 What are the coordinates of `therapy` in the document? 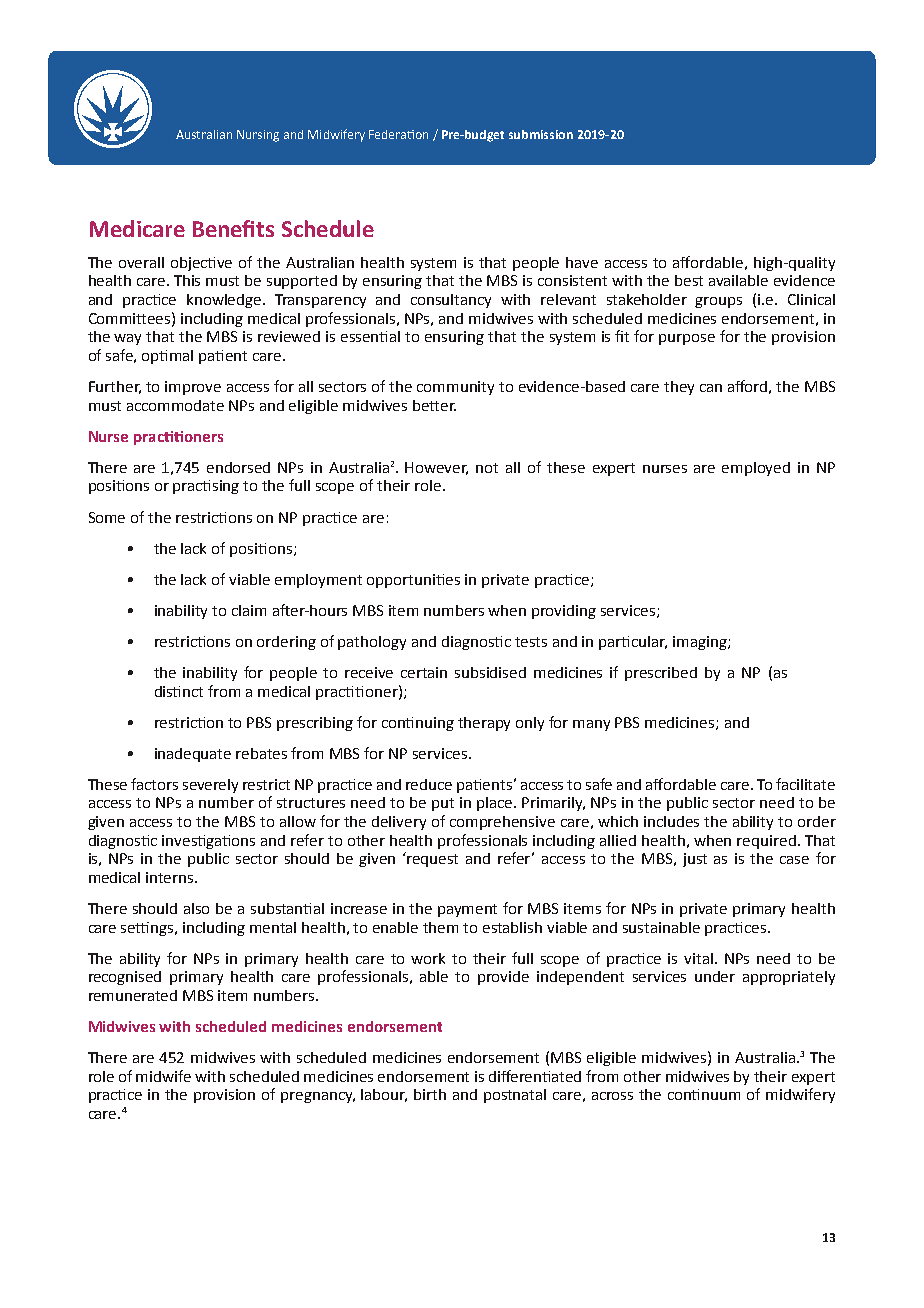 It's located at (484, 724).
